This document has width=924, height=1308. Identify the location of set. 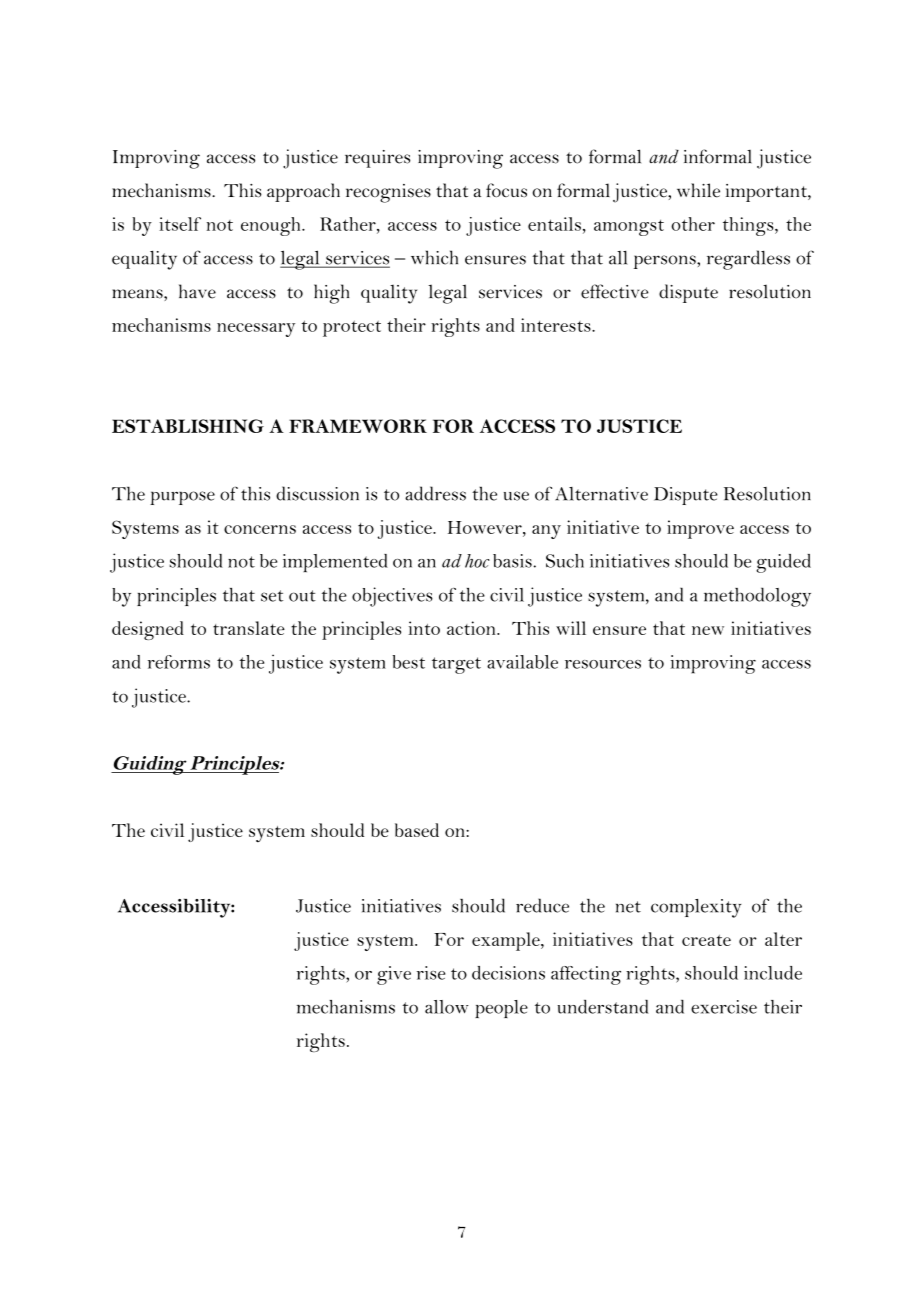
(272, 596).
